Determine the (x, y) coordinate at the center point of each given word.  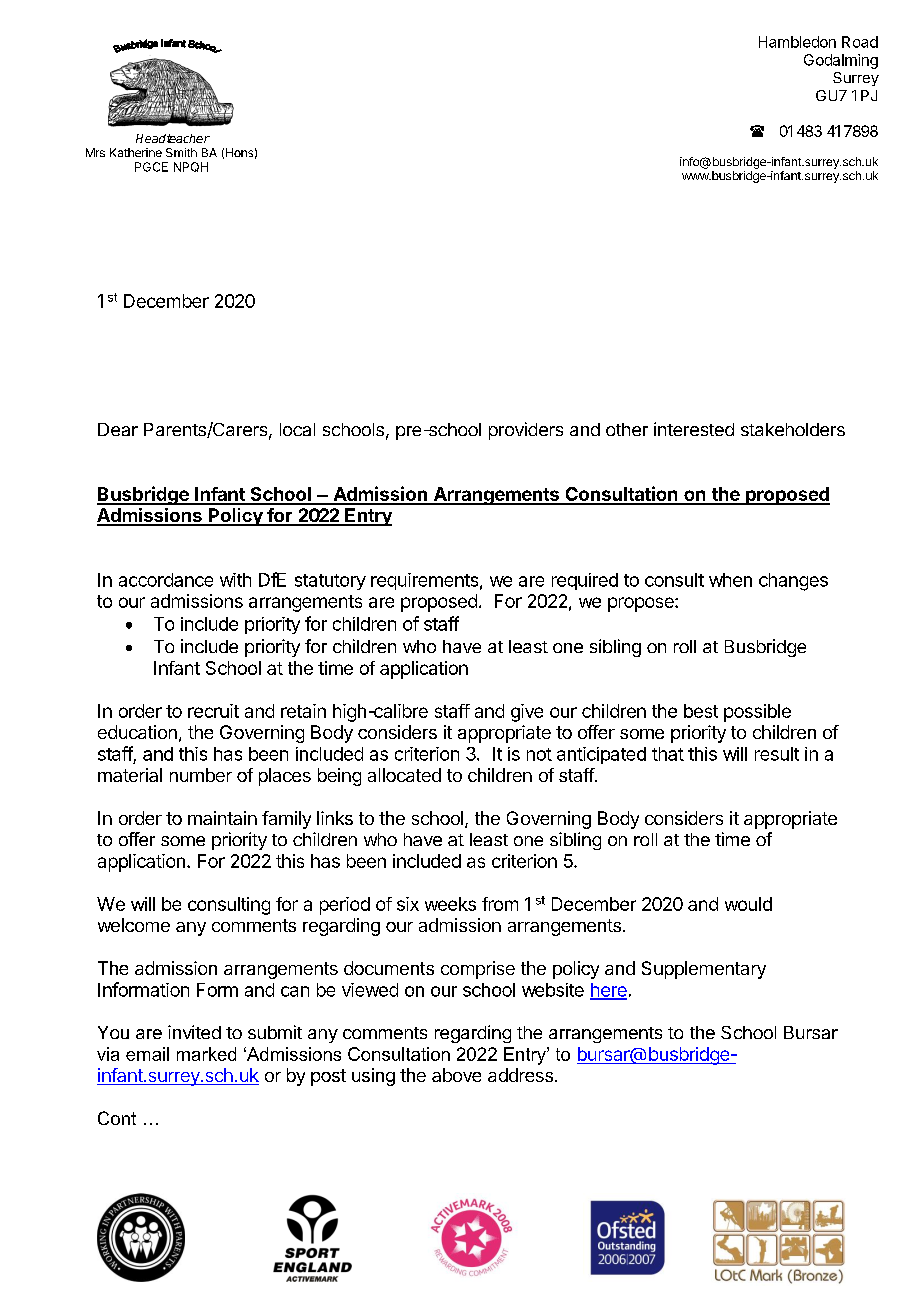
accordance (166, 580)
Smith (181, 152)
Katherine (136, 152)
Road (860, 42)
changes (793, 582)
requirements (424, 581)
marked (206, 1054)
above (456, 1075)
